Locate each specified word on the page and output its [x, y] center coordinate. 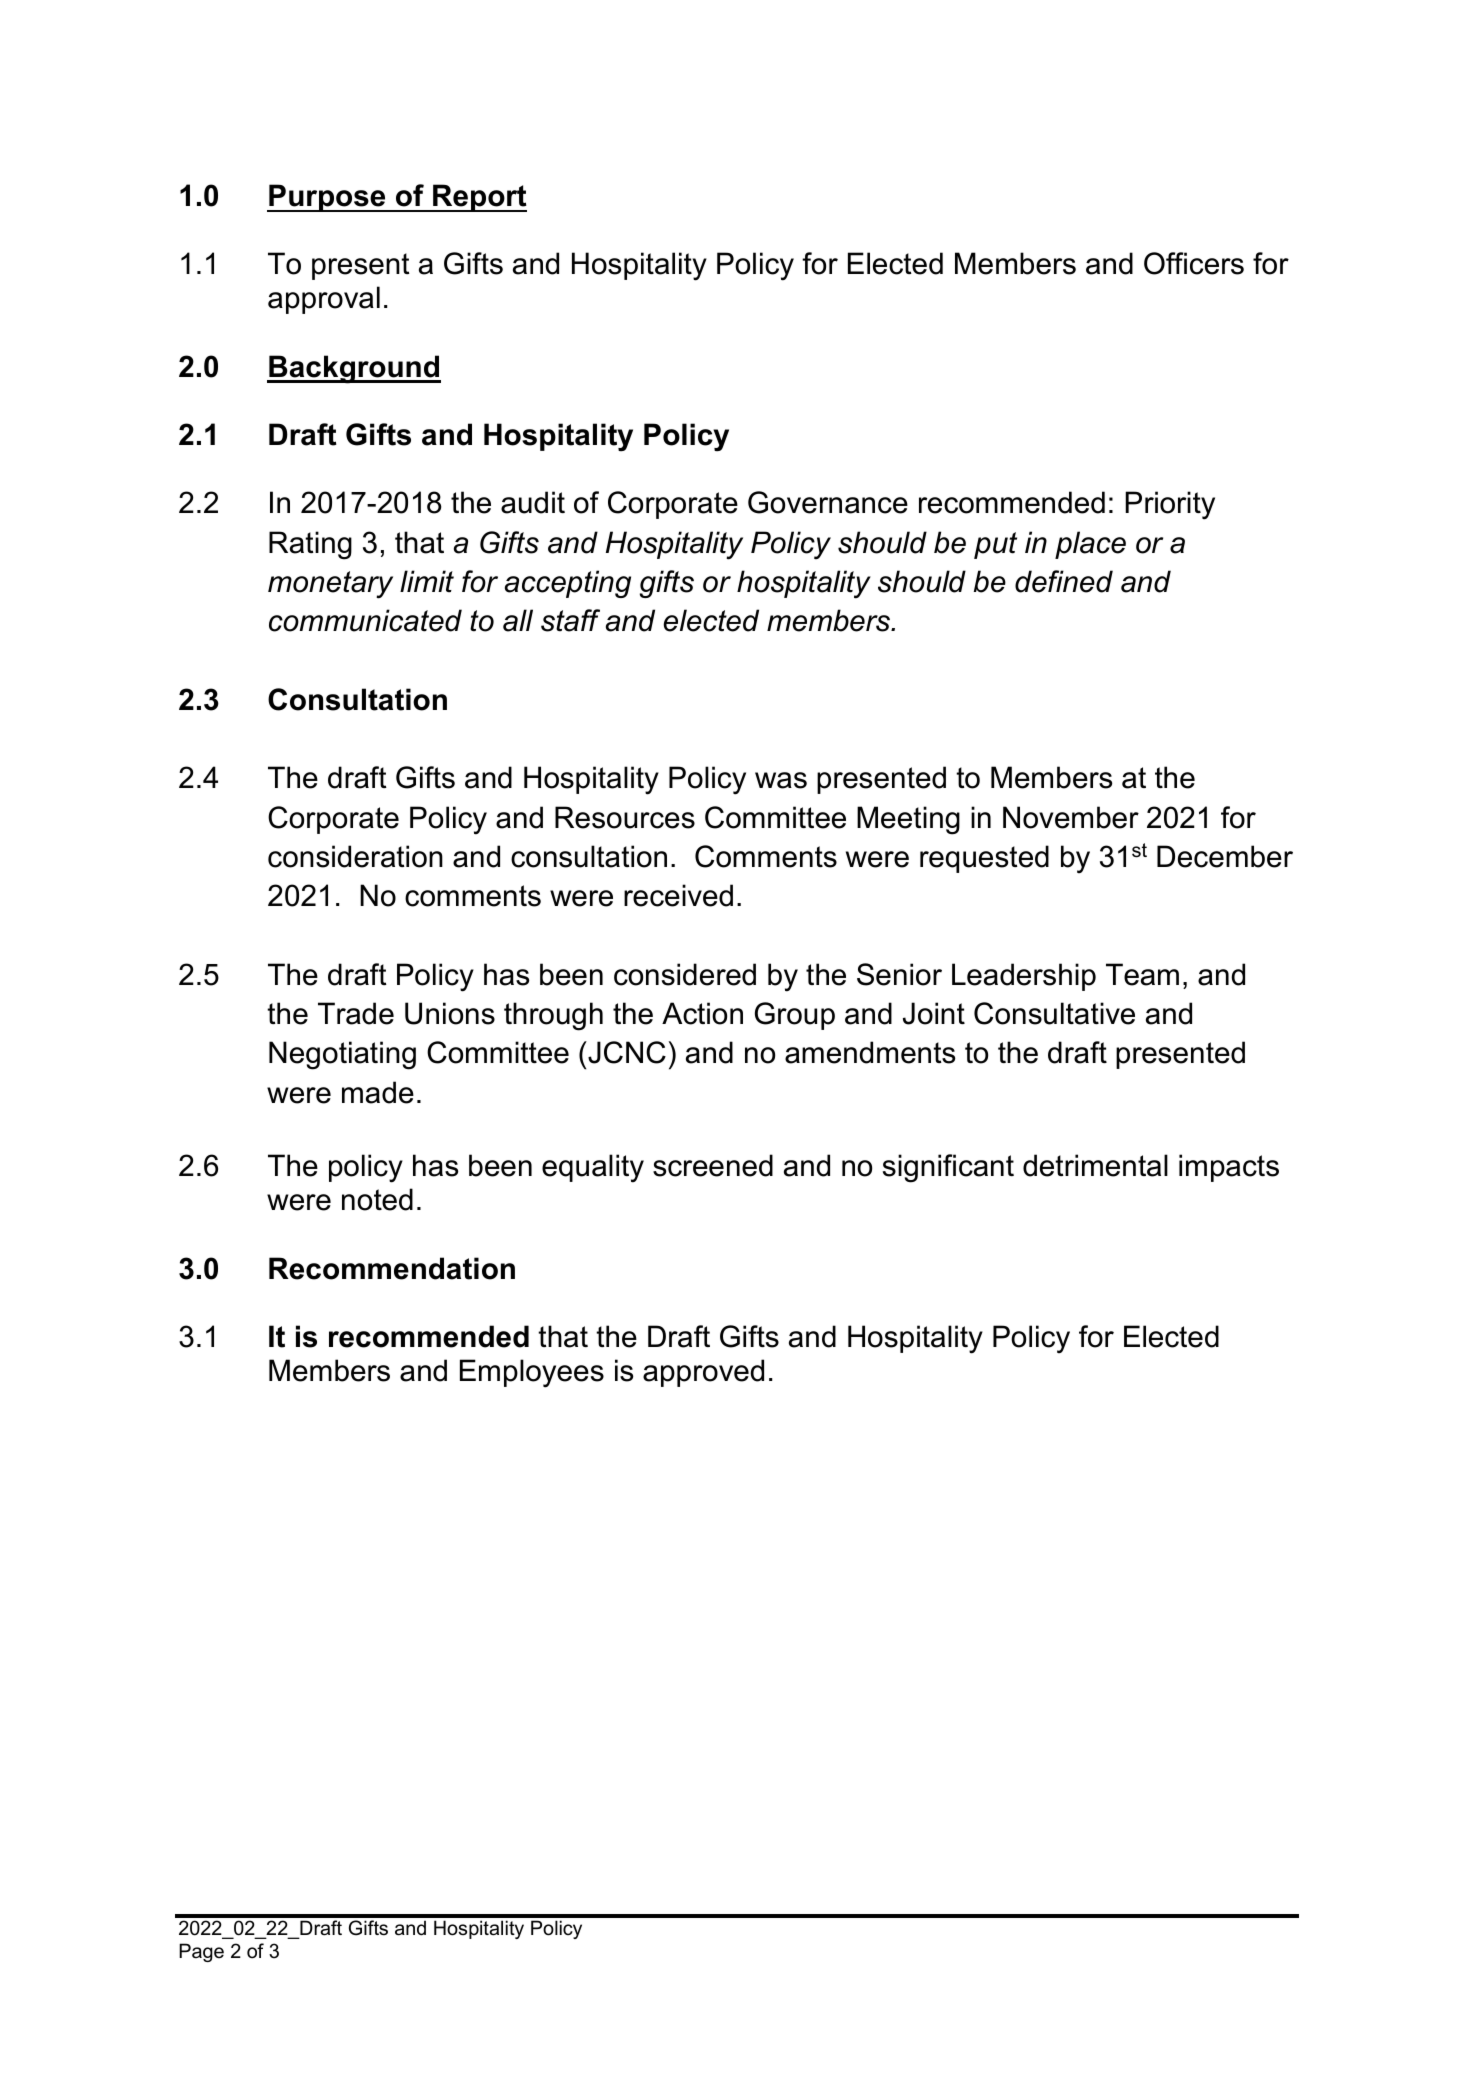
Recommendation [392, 1268]
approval [324, 300]
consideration [355, 856]
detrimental [1095, 1165]
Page [201, 1952]
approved [703, 1373]
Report [479, 198]
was [781, 780]
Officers [1194, 263]
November [1071, 817]
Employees [532, 1373]
